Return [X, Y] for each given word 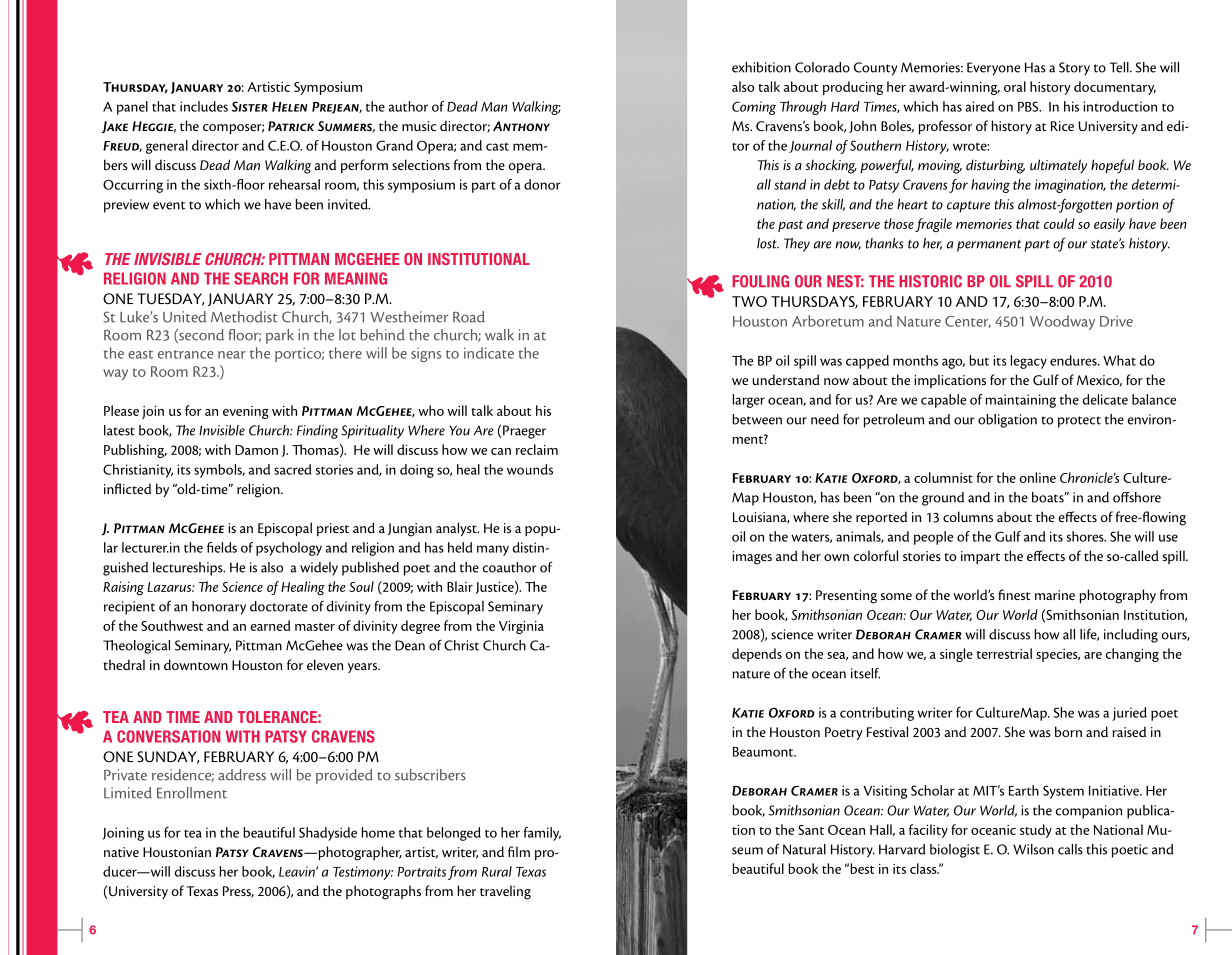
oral [1015, 86]
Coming [754, 108]
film [519, 851]
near [232, 355]
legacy [1028, 362]
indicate [489, 353]
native [121, 852]
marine [1055, 595]
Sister [250, 106]
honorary [219, 608]
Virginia [521, 627]
